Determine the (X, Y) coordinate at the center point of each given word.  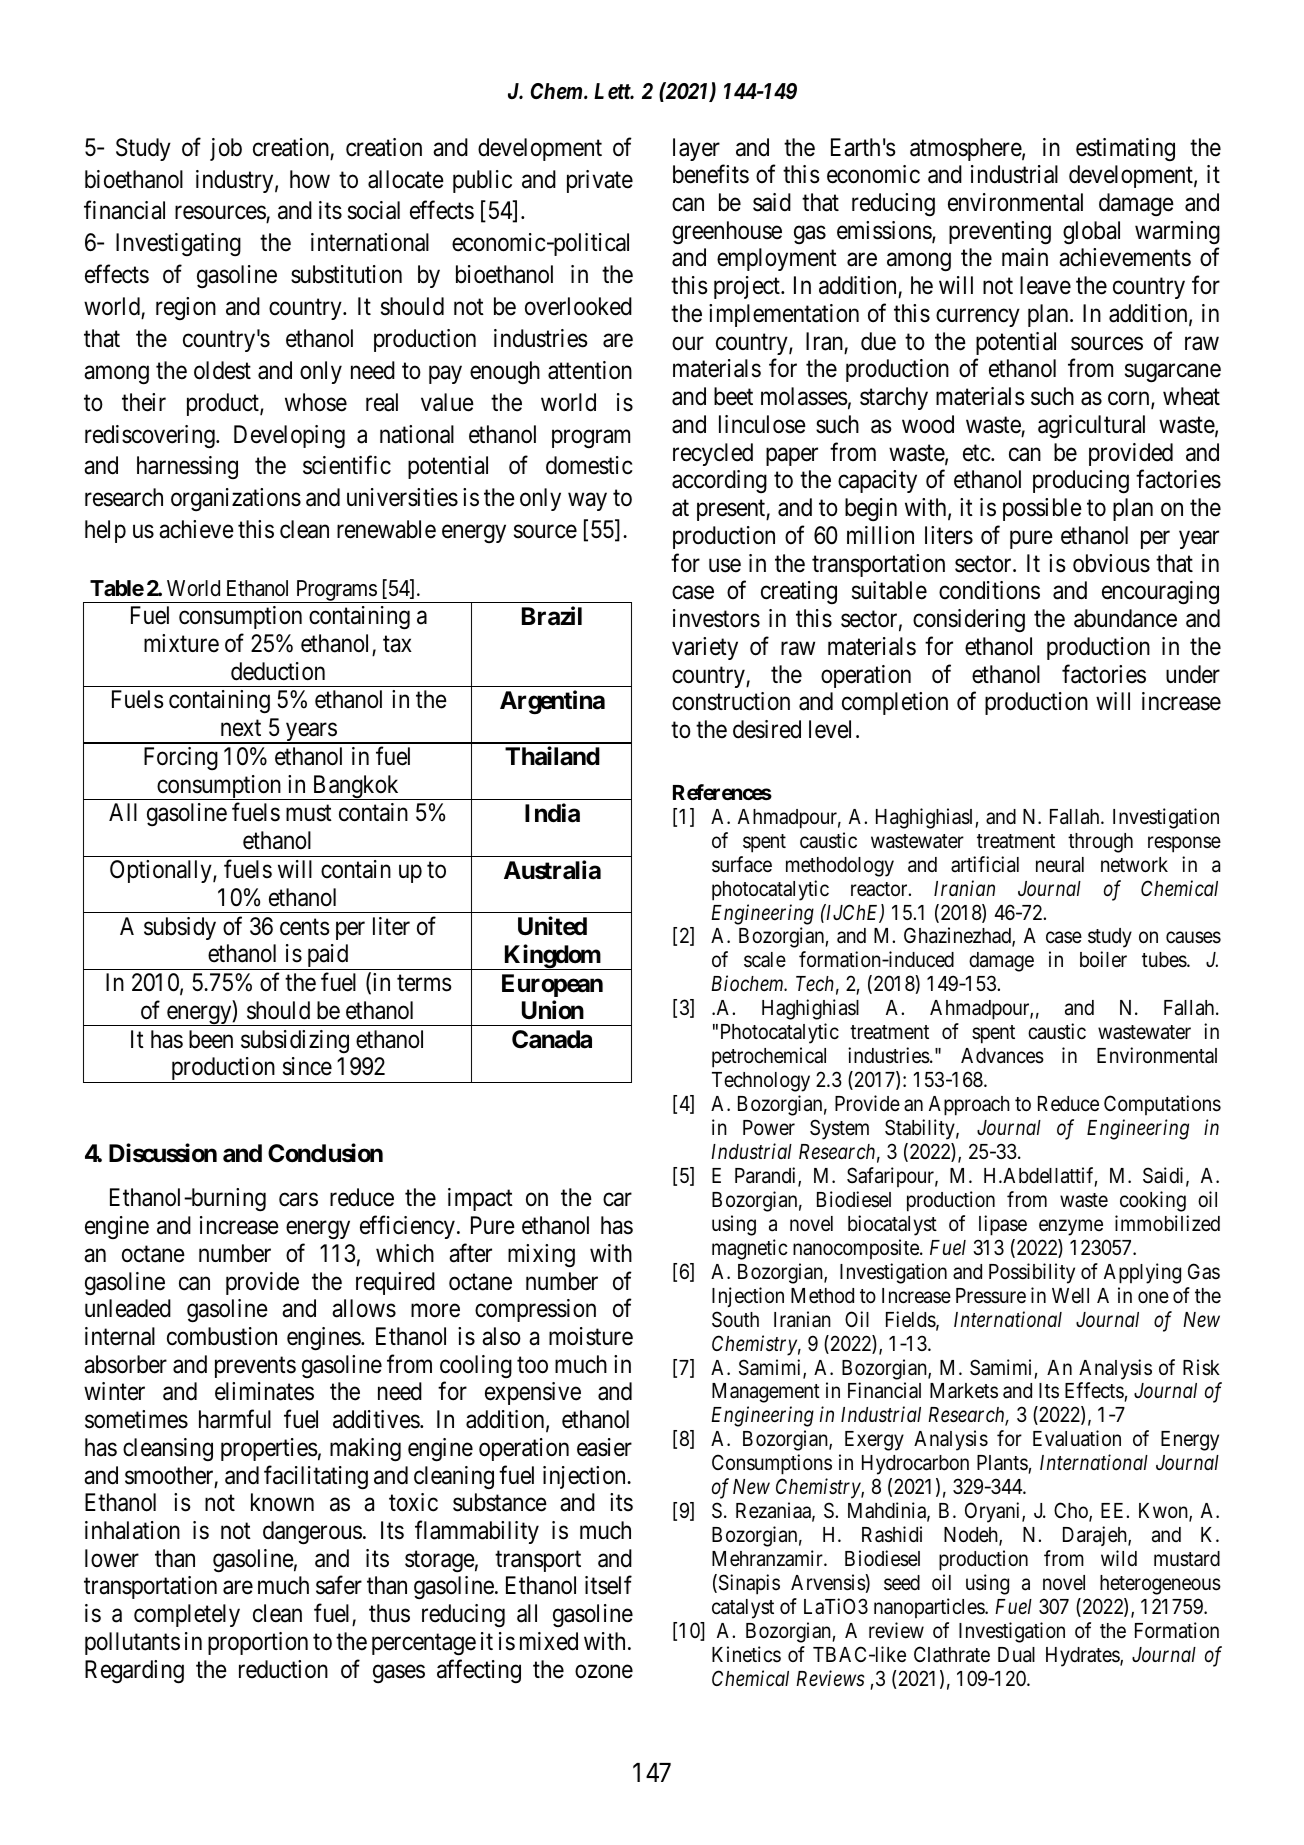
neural (1060, 865)
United (552, 926)
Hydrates (1083, 1657)
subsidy (180, 928)
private (600, 181)
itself (608, 1585)
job (226, 149)
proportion (258, 1643)
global (1091, 232)
